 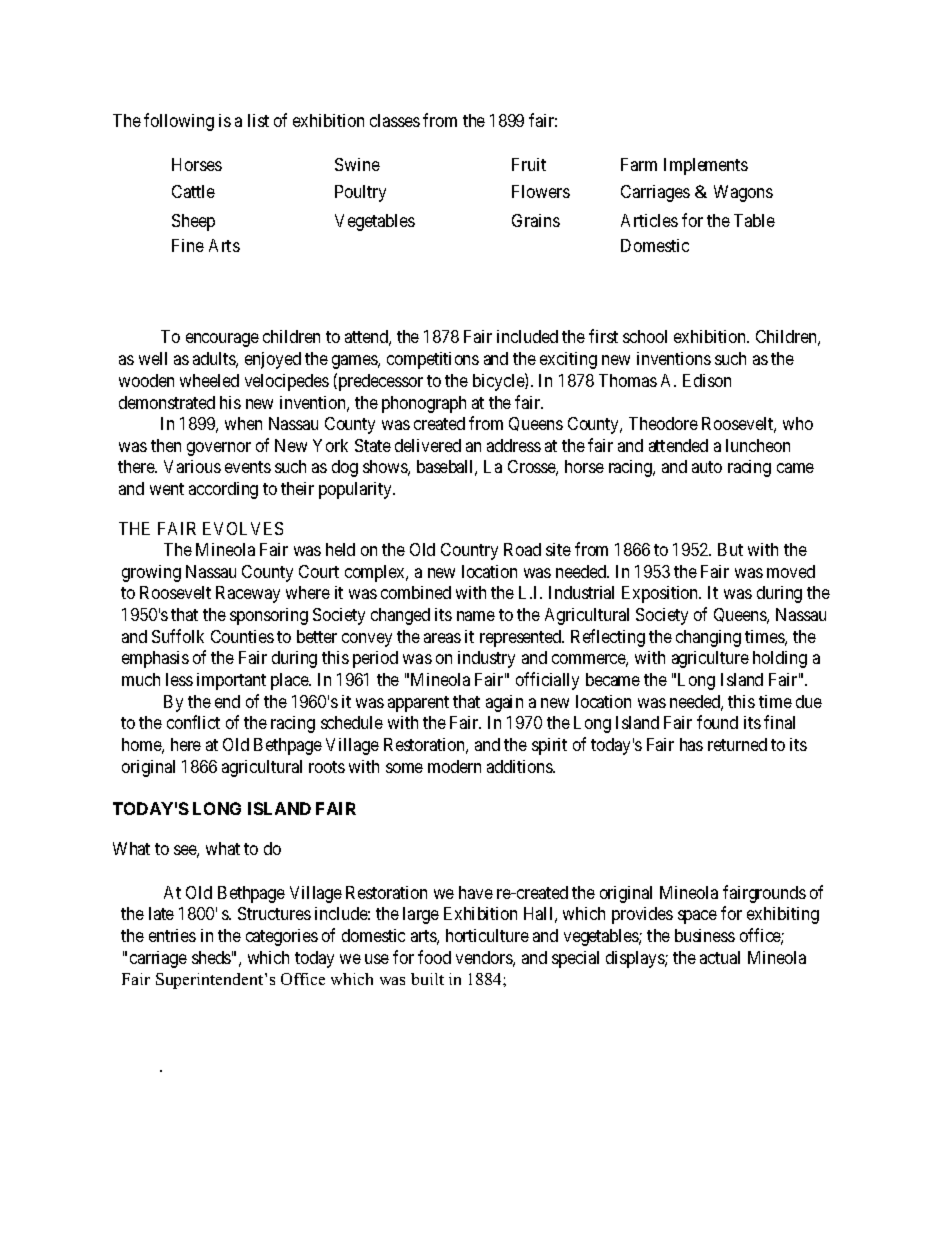 I want to click on Implements, so click(x=706, y=166).
